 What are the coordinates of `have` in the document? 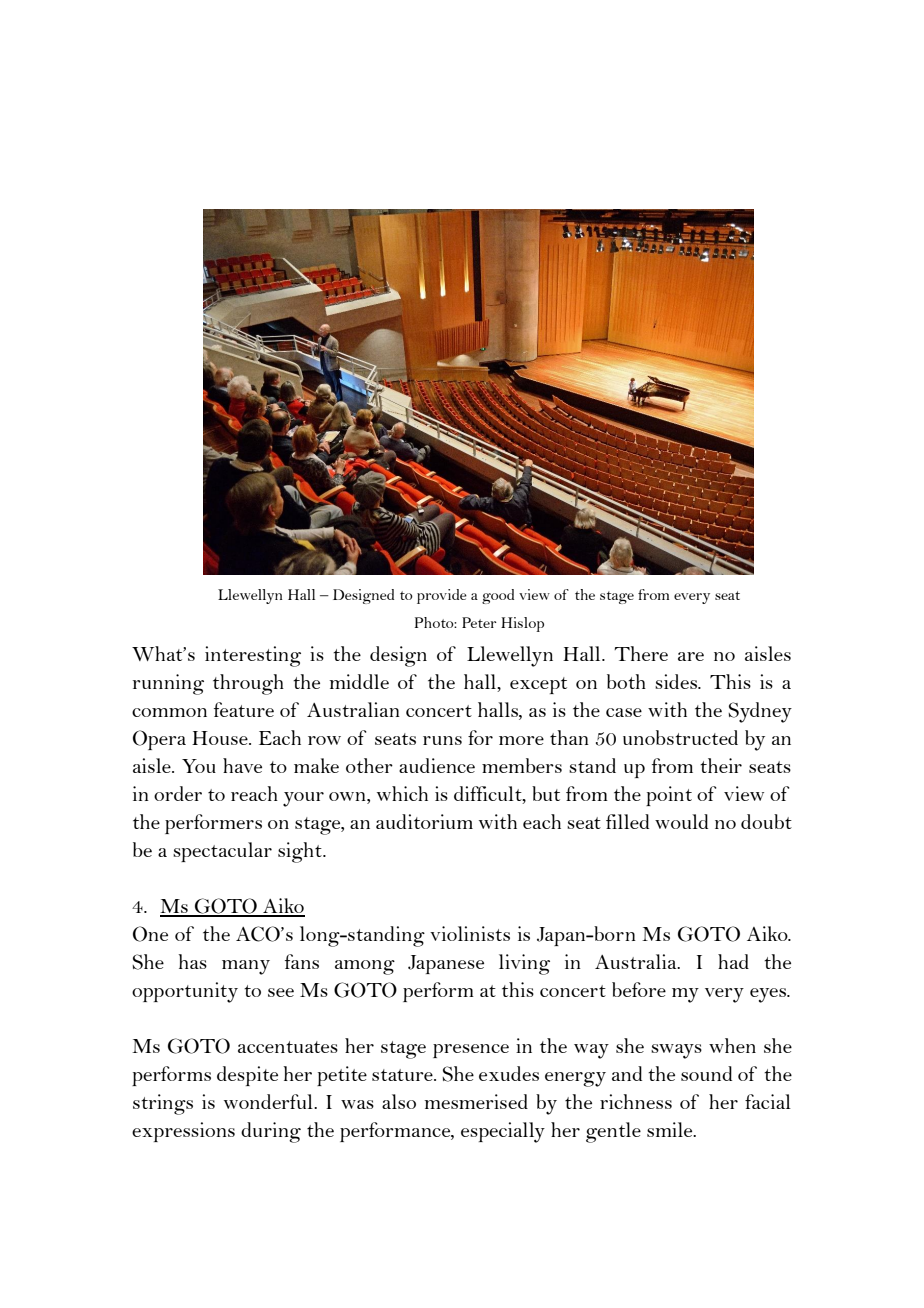 It's located at (242, 765).
